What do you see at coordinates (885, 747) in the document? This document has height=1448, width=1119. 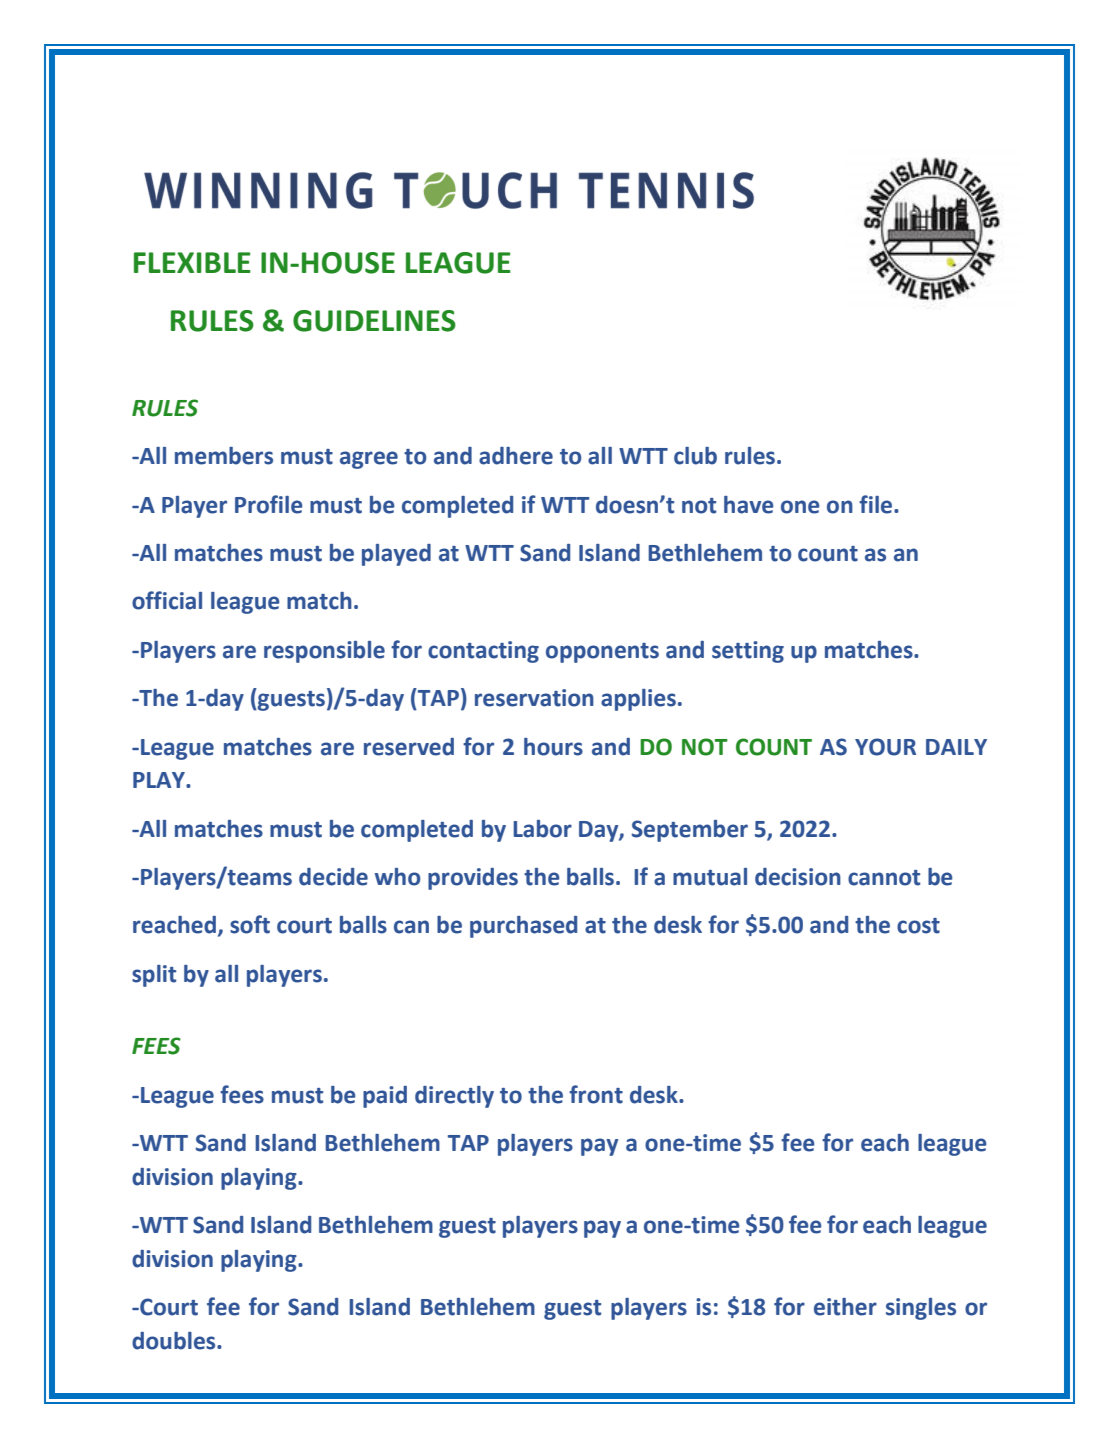 I see `YOUR` at bounding box center [885, 747].
